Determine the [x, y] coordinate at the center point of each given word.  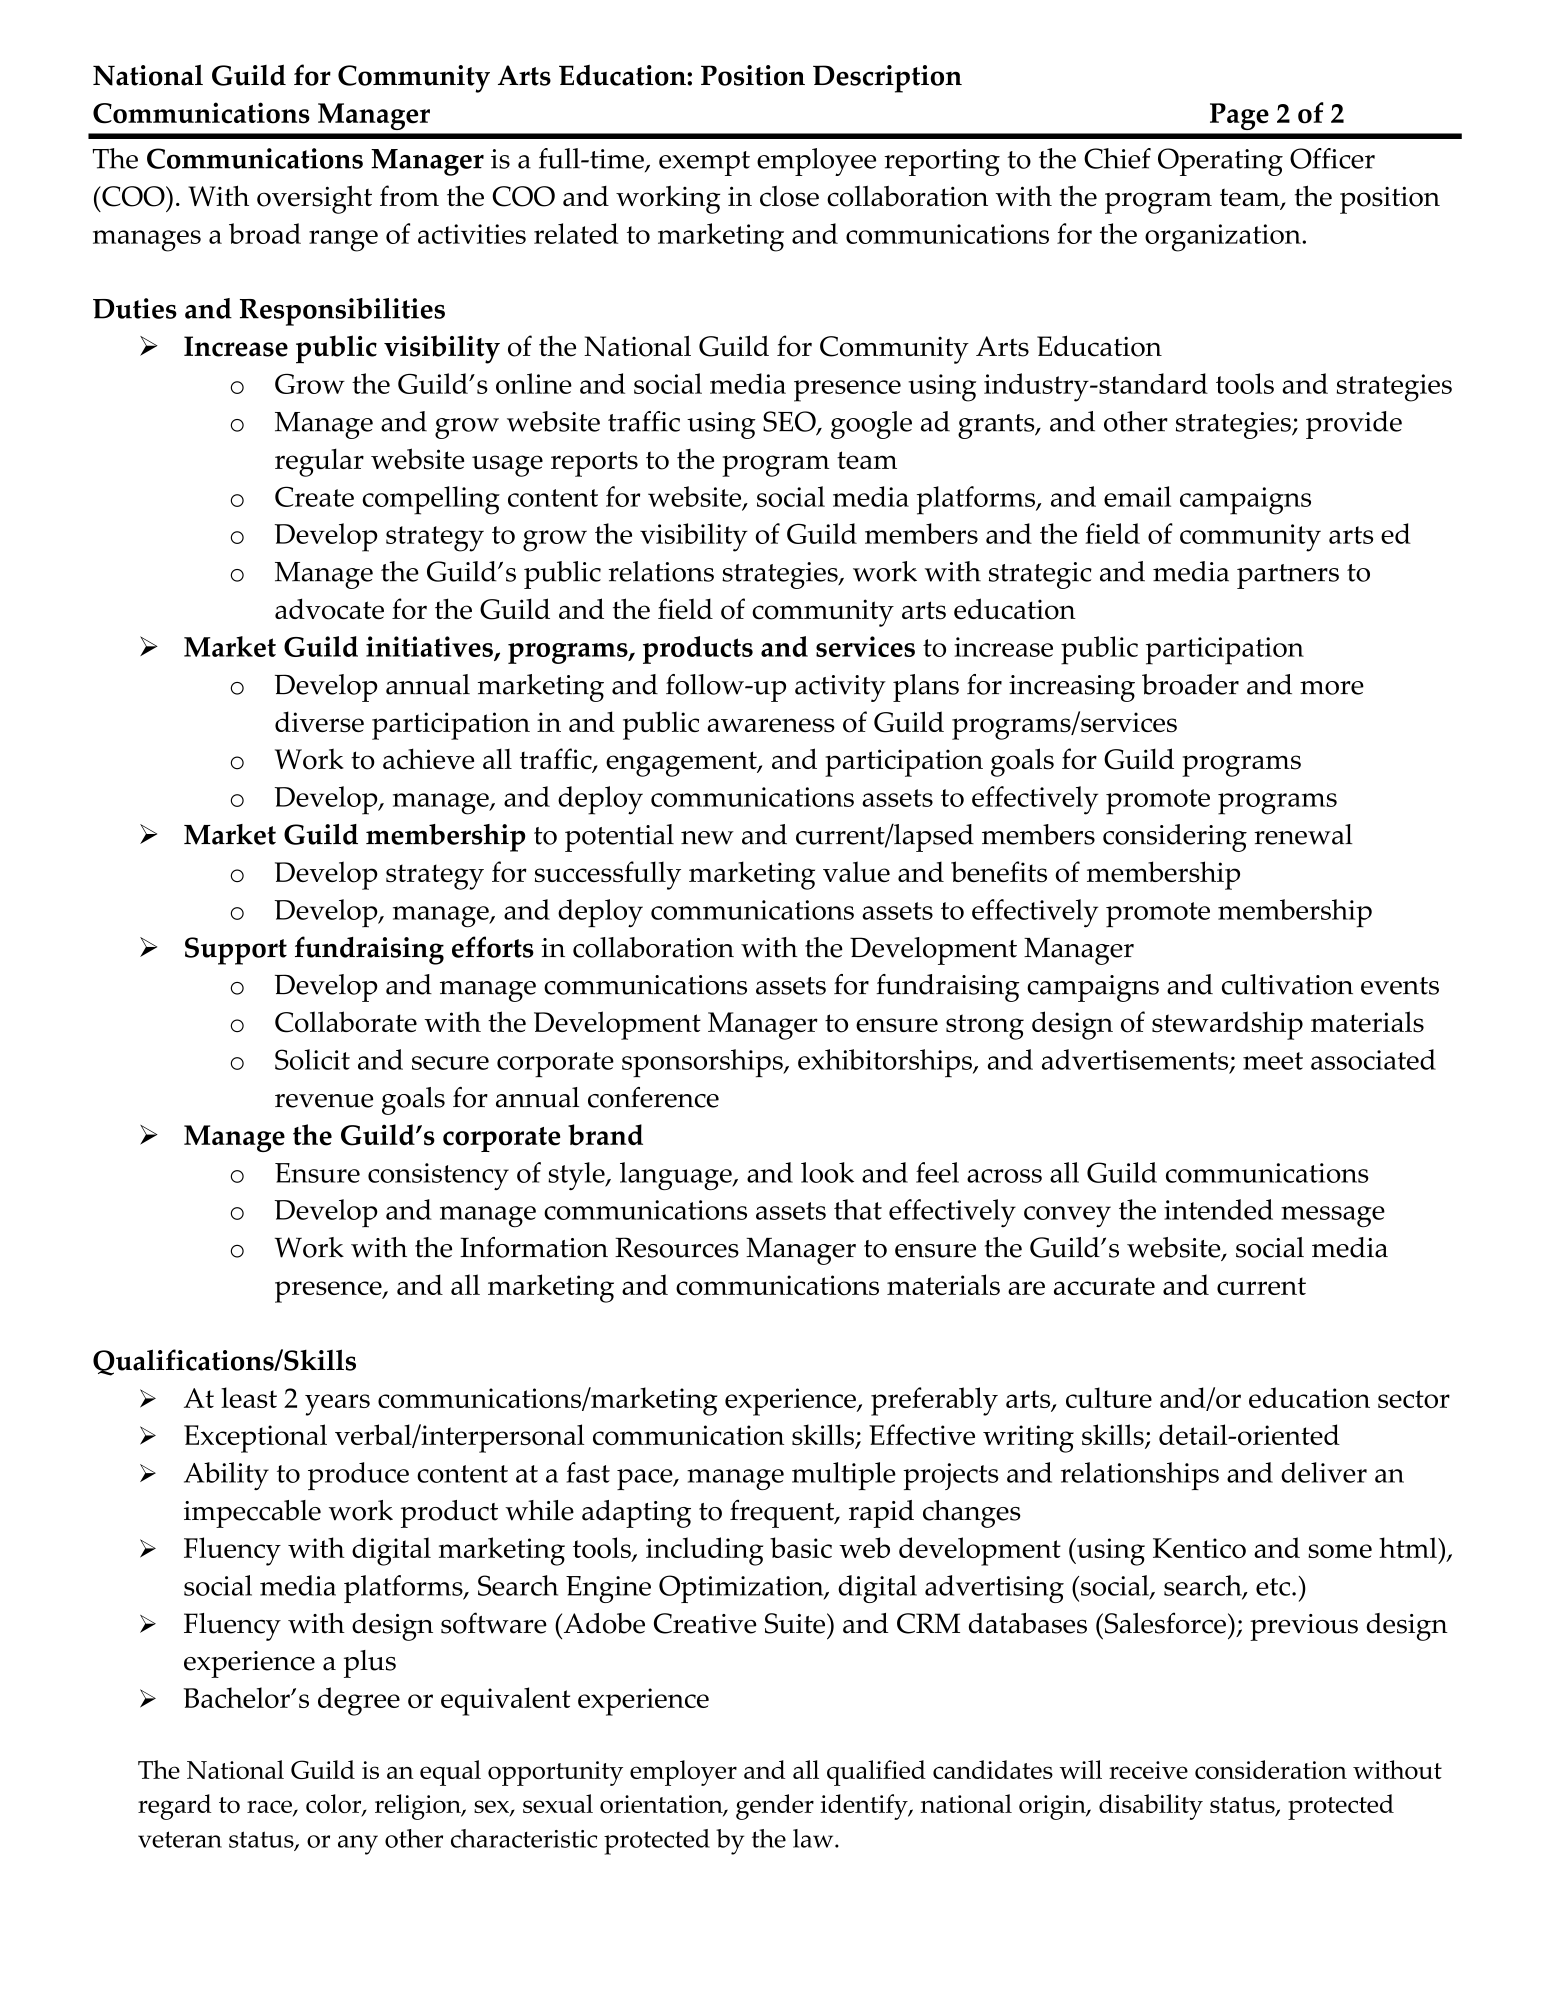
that [858, 1209]
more [1332, 688]
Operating [1220, 162]
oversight [314, 199]
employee [816, 162]
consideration [1271, 1769]
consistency [438, 1176]
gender [775, 1807]
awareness [771, 725]
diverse [319, 722]
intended [1218, 1209]
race [270, 1808]
